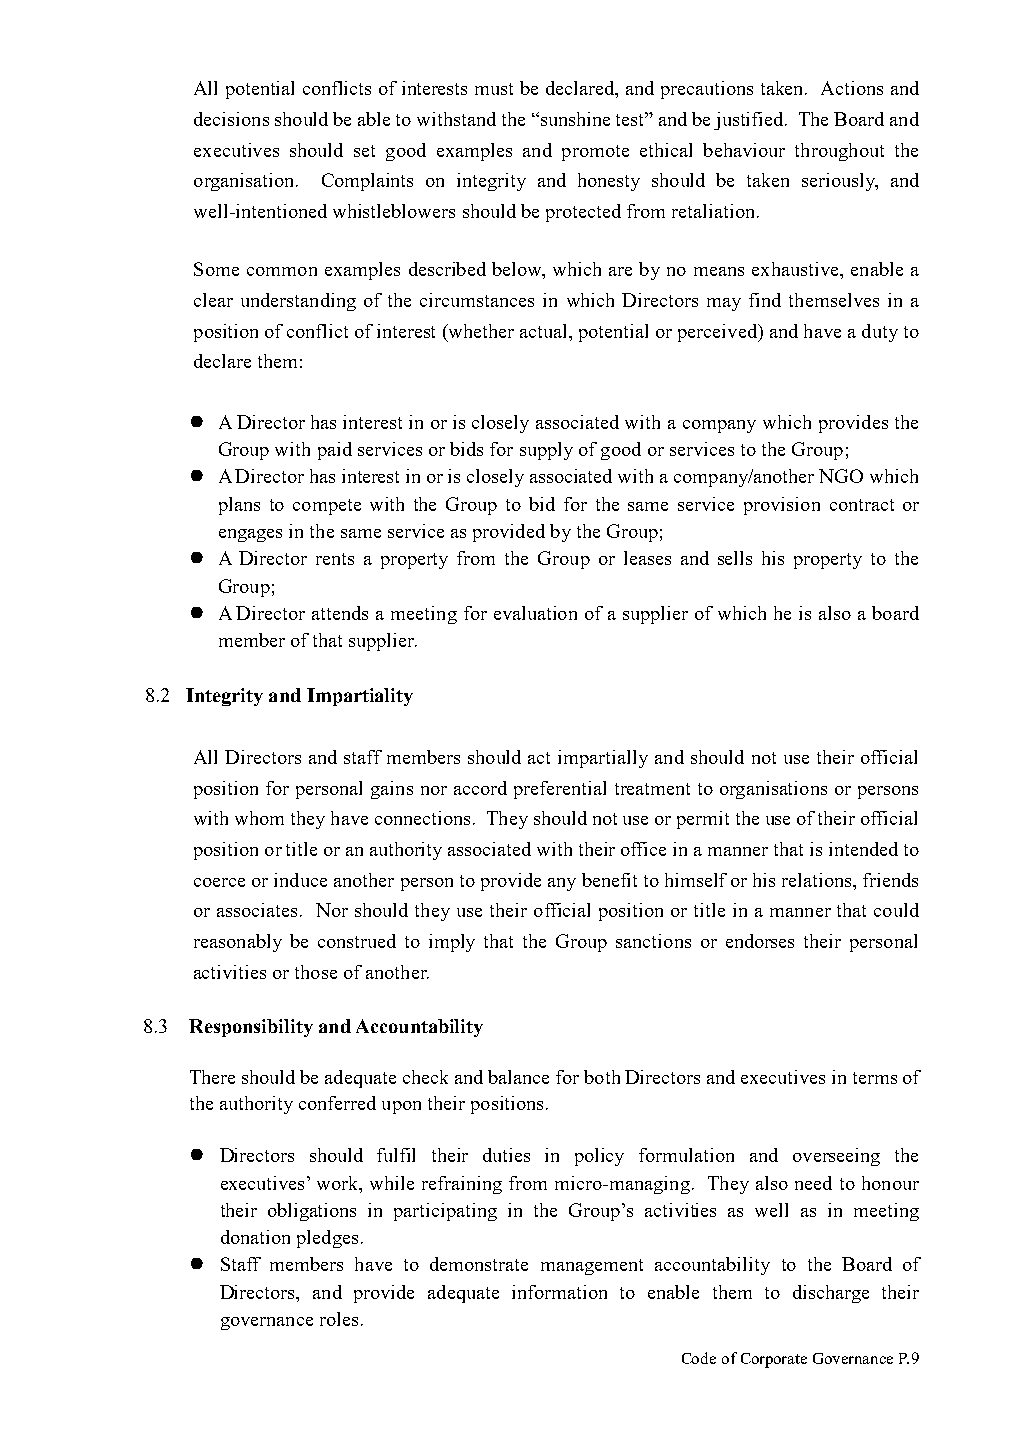  I want to click on sunshine, so click(575, 119).
